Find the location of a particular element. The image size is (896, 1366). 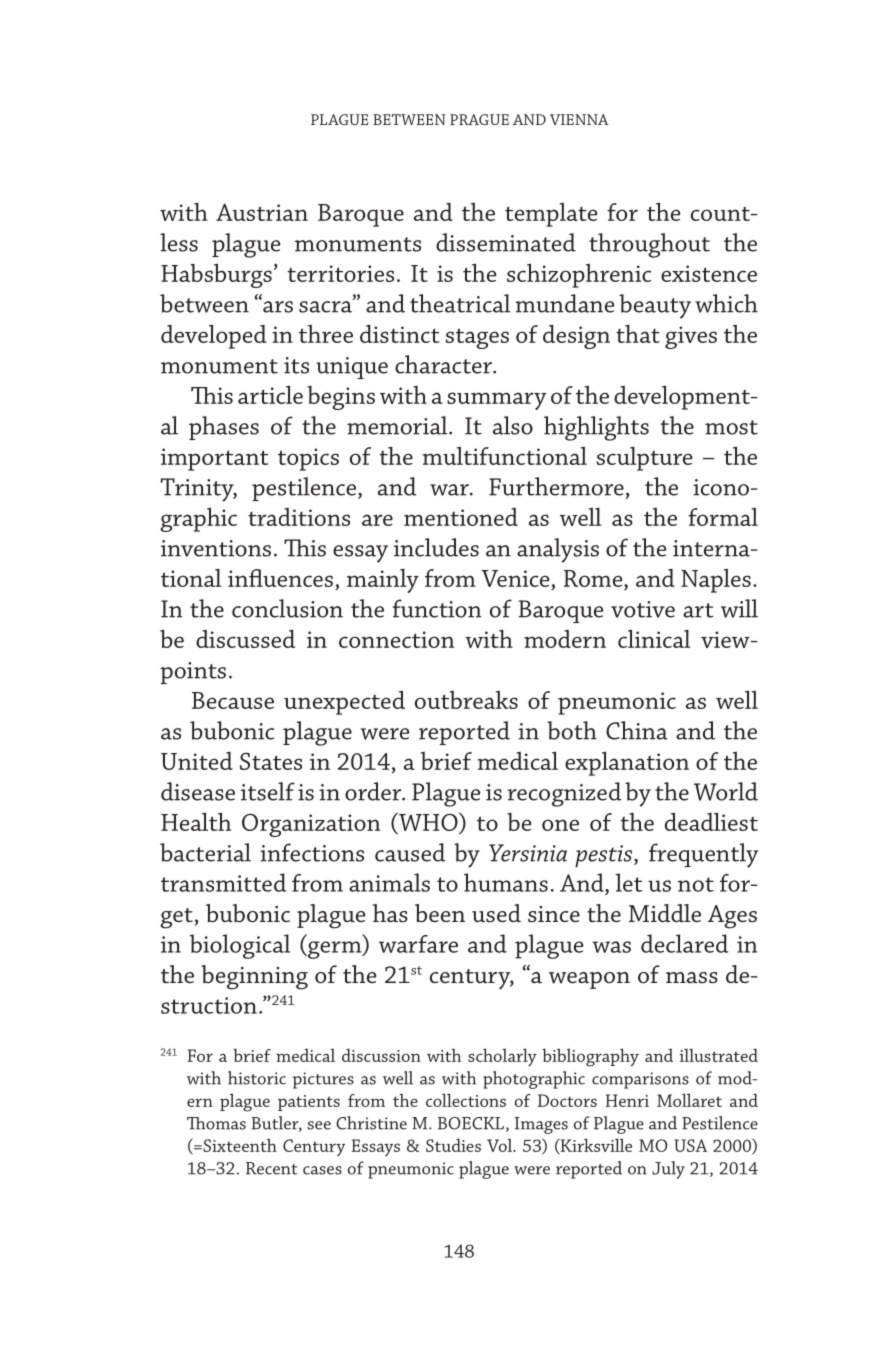

throughout is located at coordinates (649, 245).
